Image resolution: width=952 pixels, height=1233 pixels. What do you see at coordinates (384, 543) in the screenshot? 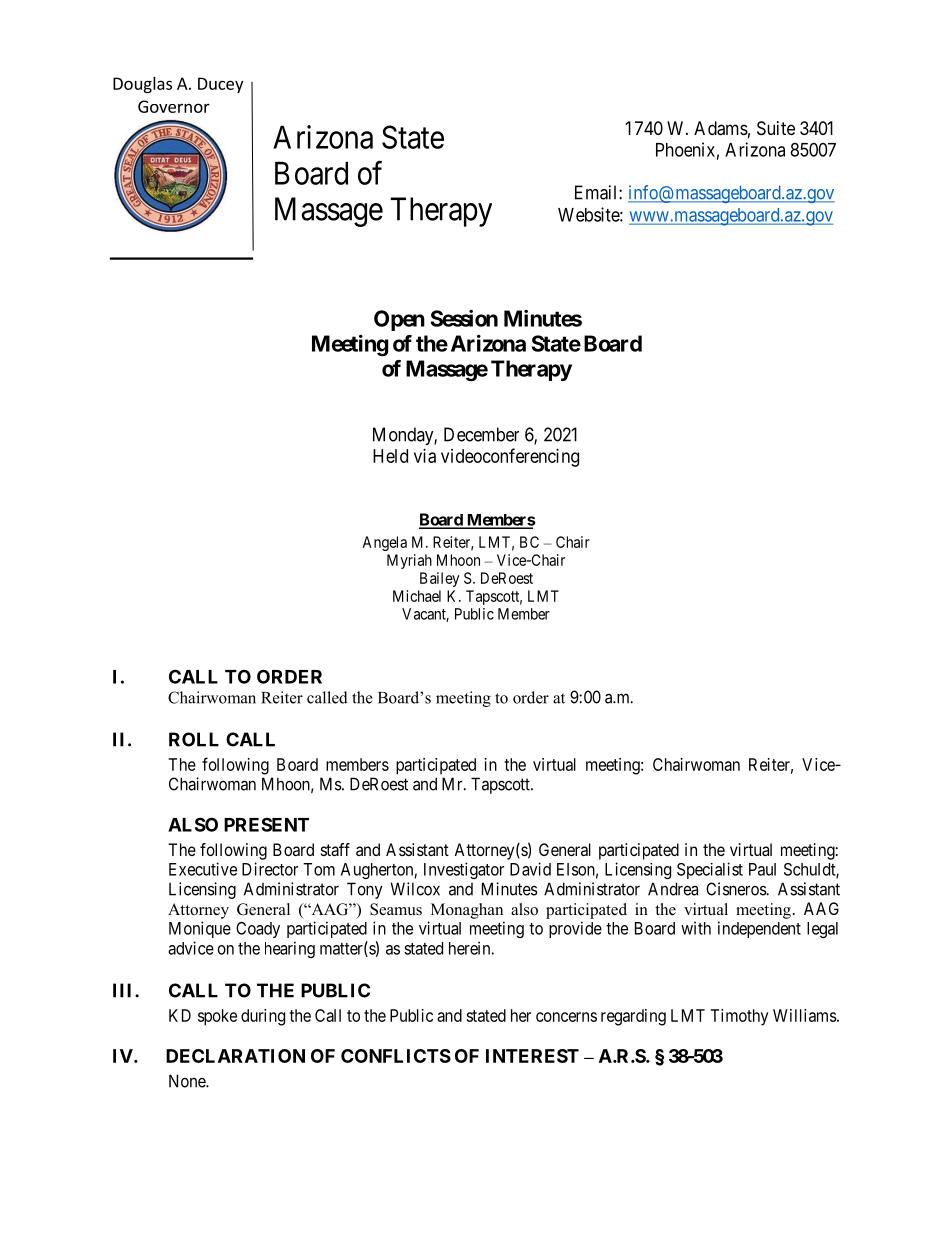
I see `Angela` at bounding box center [384, 543].
